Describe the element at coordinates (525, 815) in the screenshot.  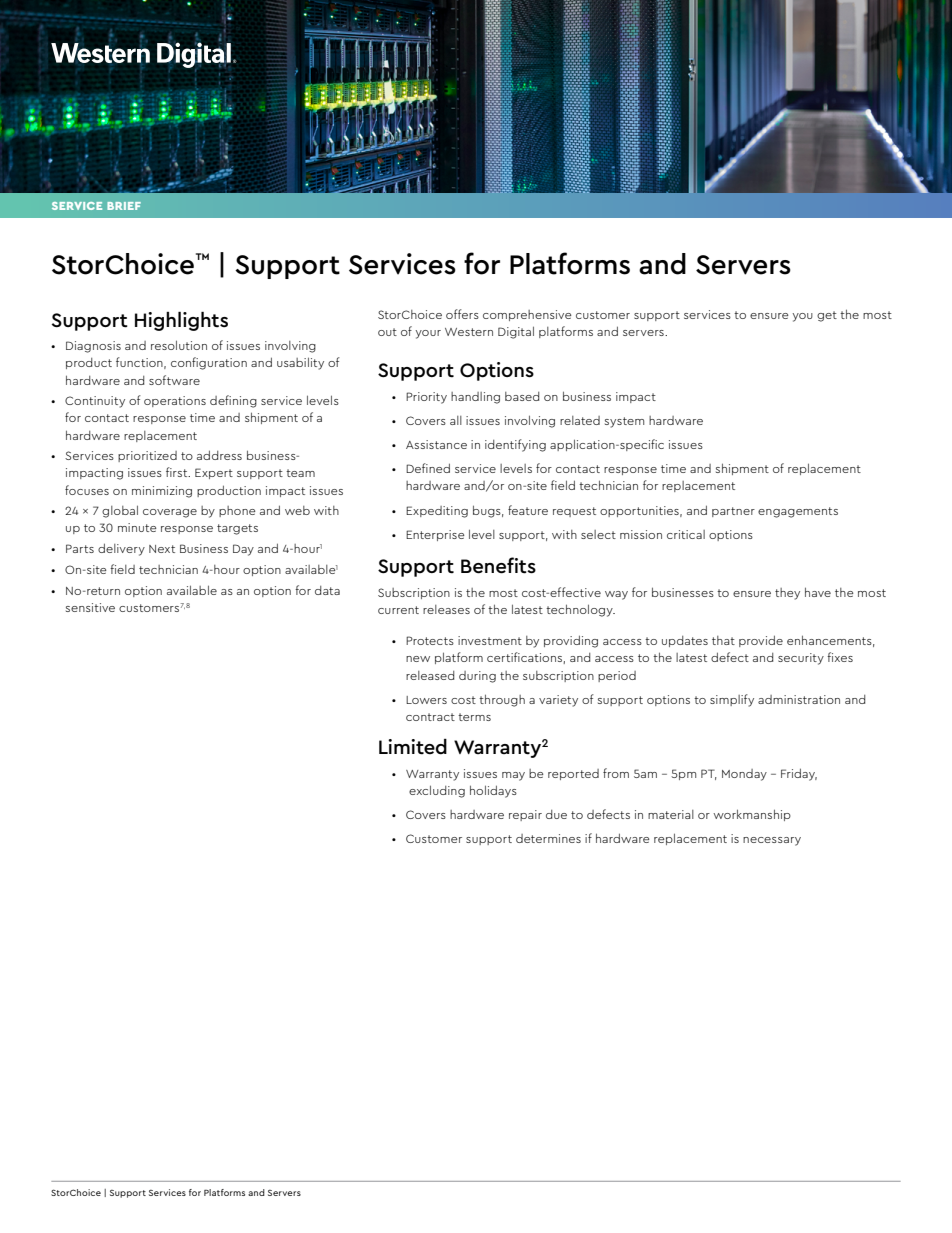
I see `repair` at that location.
